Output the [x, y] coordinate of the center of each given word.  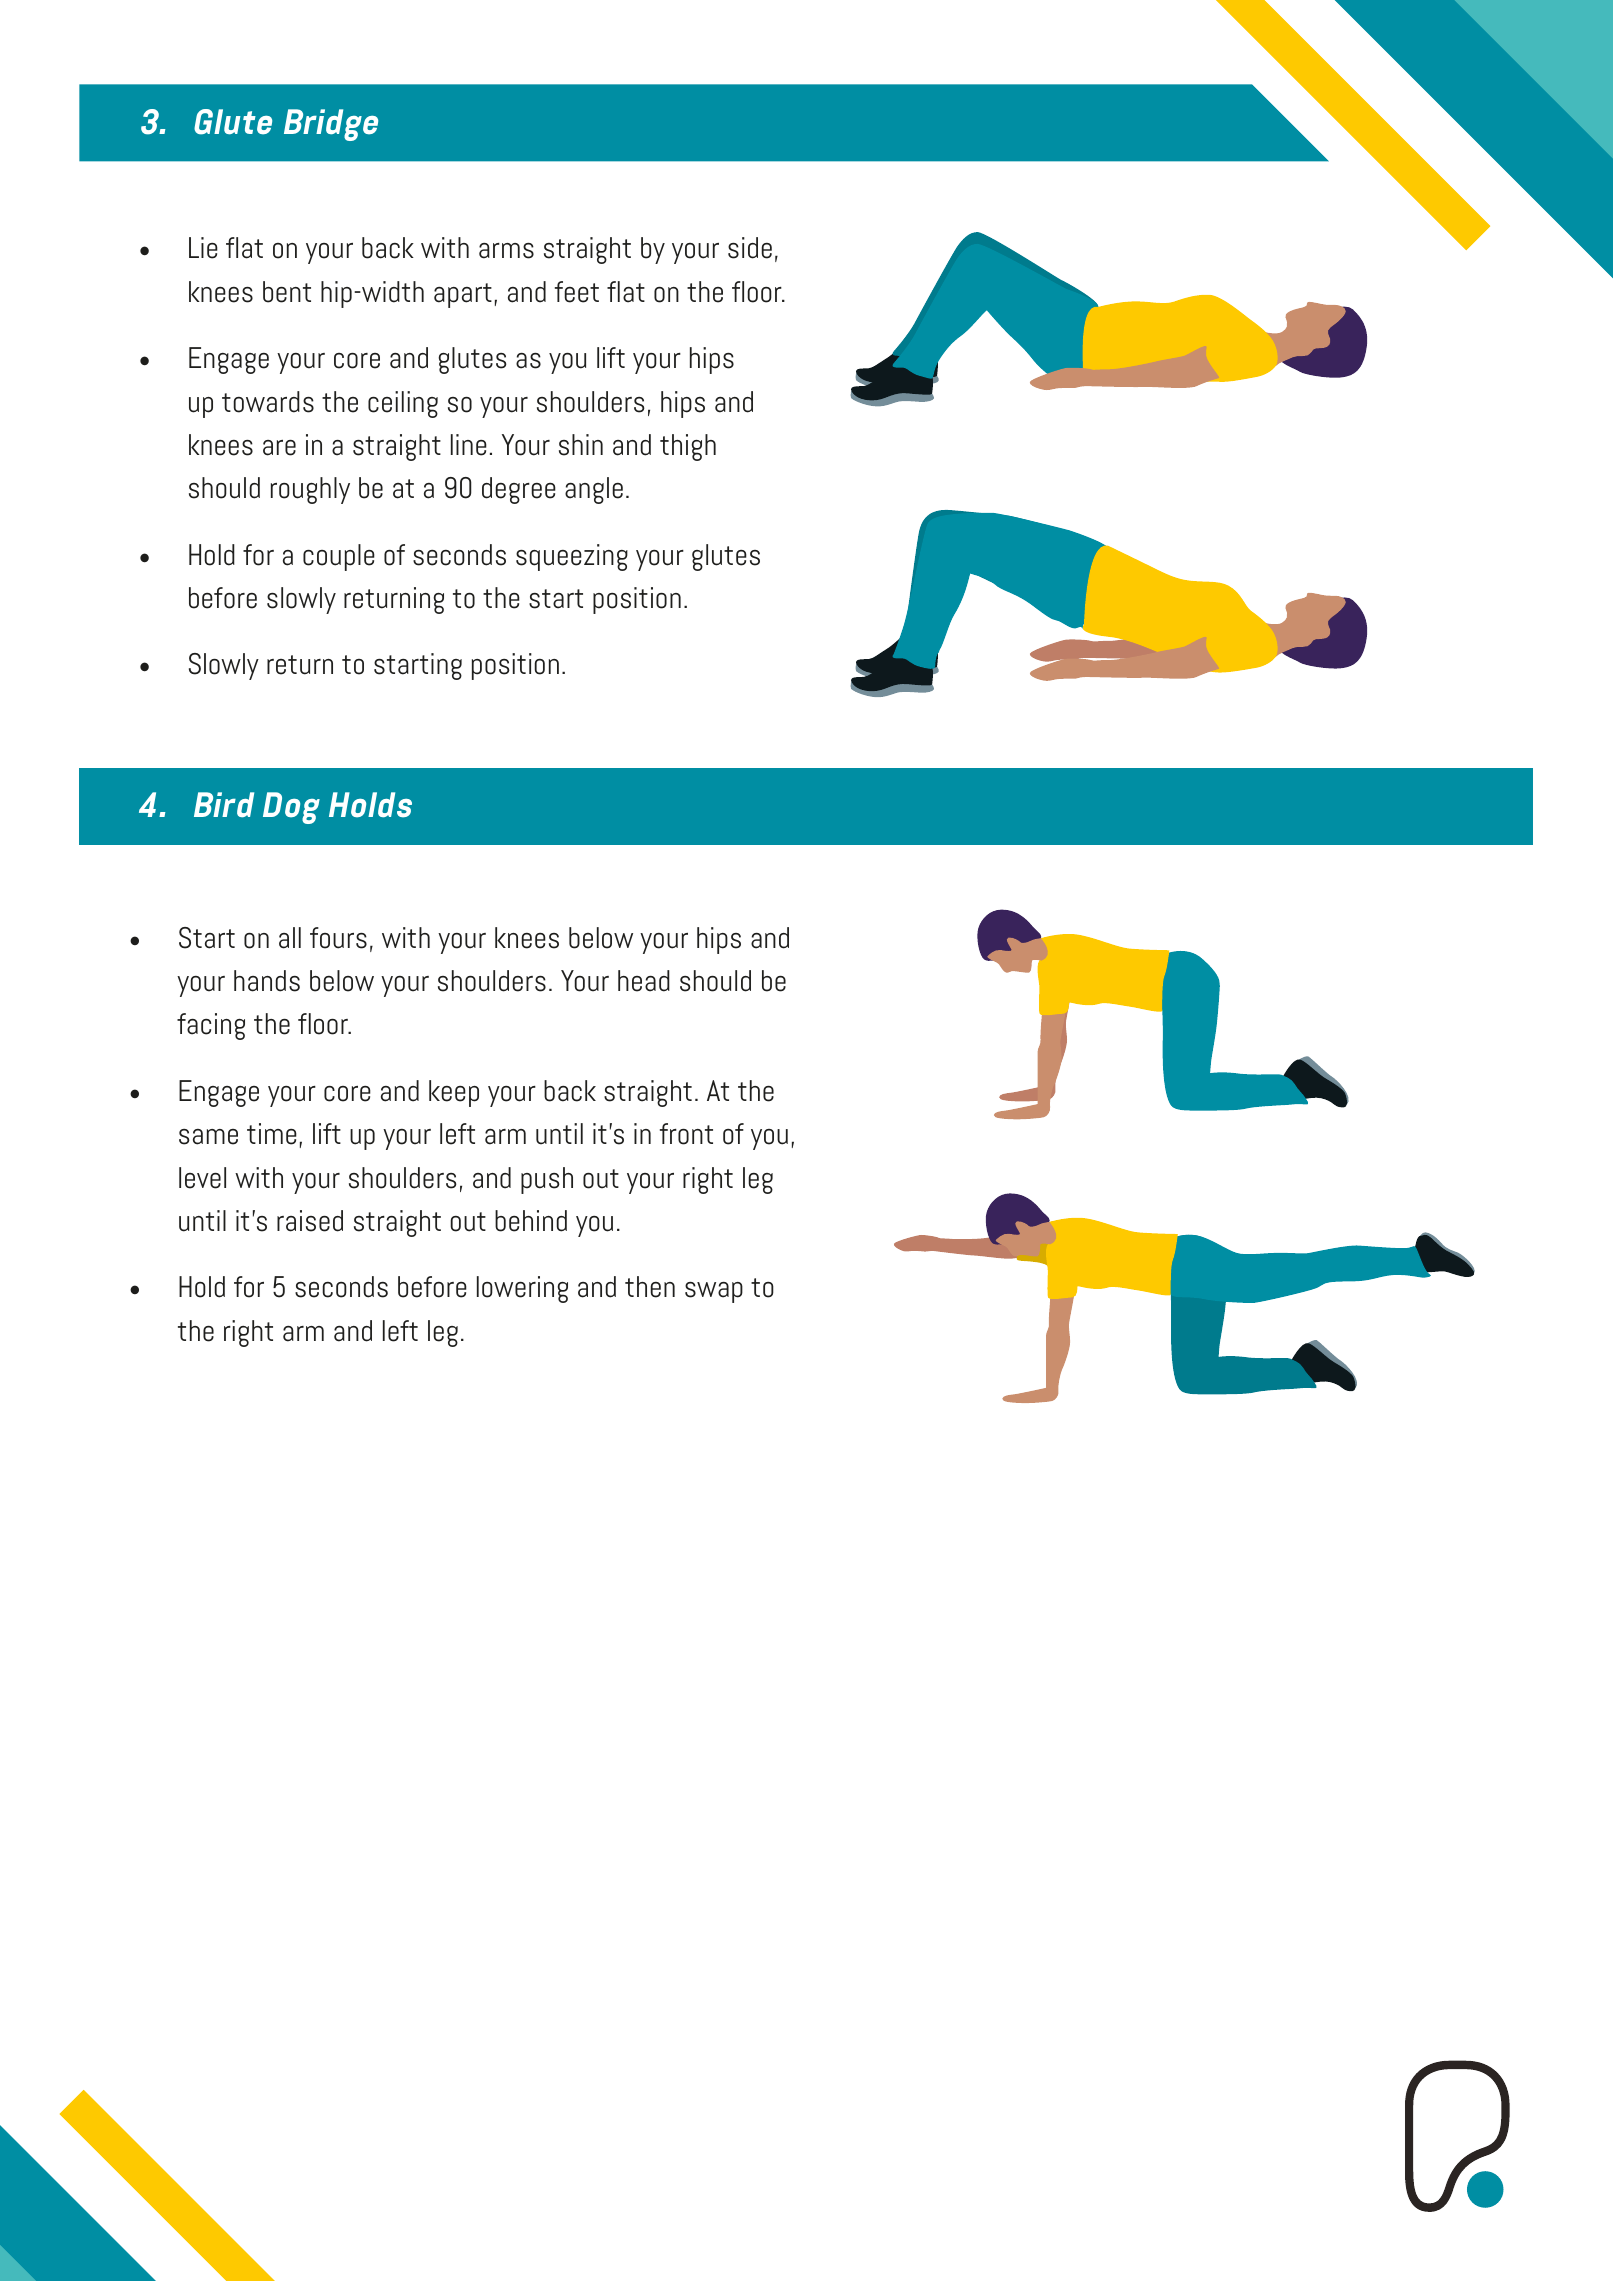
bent [287, 292]
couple [339, 557]
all [290, 938]
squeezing [572, 557]
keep [454, 1093]
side [750, 248]
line [469, 445]
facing [211, 1026]
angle [594, 490]
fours [338, 938]
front [686, 1134]
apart [463, 295]
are [279, 448]
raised [310, 1221]
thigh [688, 447]
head [644, 981]
